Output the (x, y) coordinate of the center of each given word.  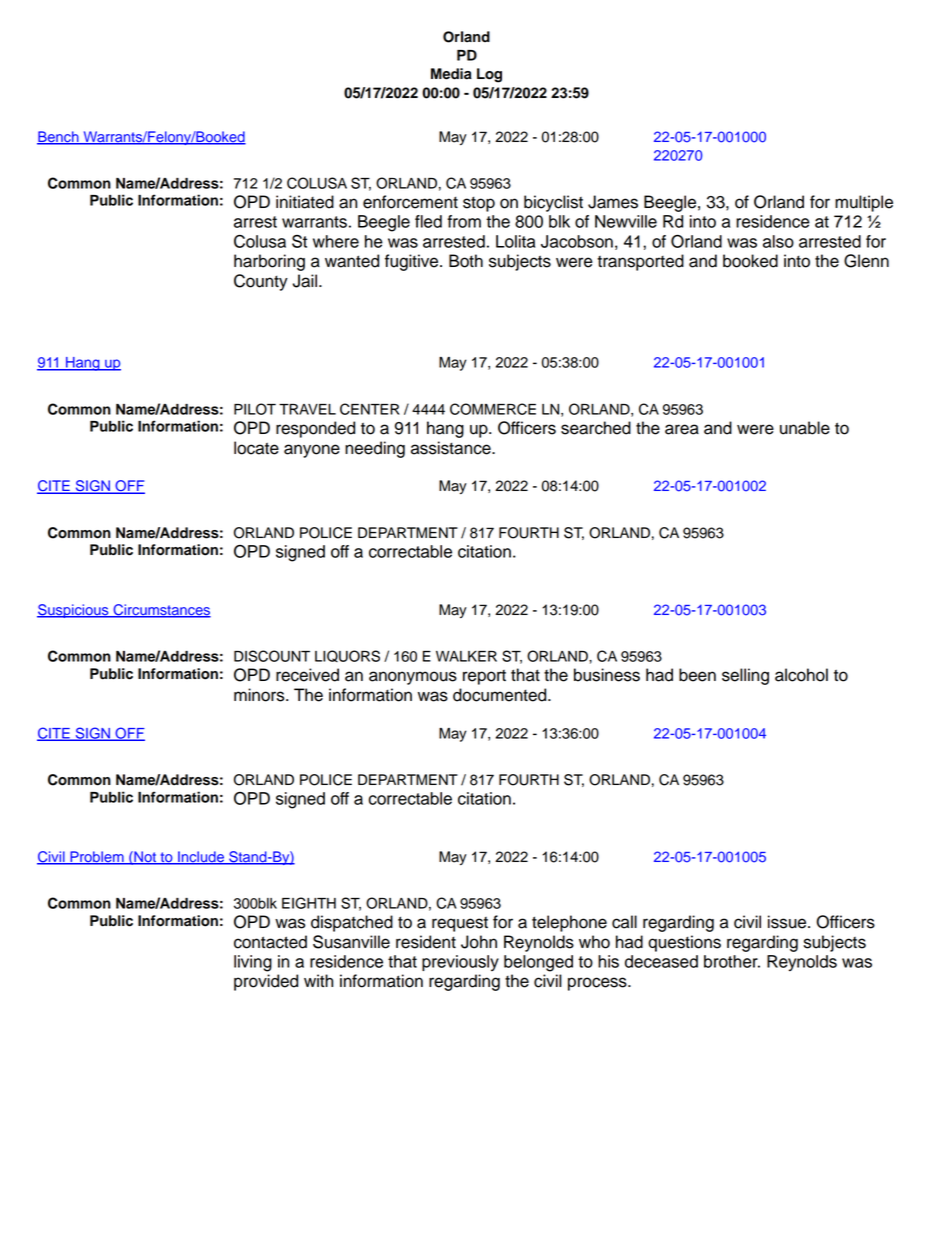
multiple (864, 203)
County (261, 282)
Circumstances (161, 611)
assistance (452, 448)
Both (466, 261)
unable (805, 428)
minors (260, 695)
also (778, 241)
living (253, 963)
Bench (59, 138)
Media (451, 74)
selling (745, 676)
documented (501, 695)
